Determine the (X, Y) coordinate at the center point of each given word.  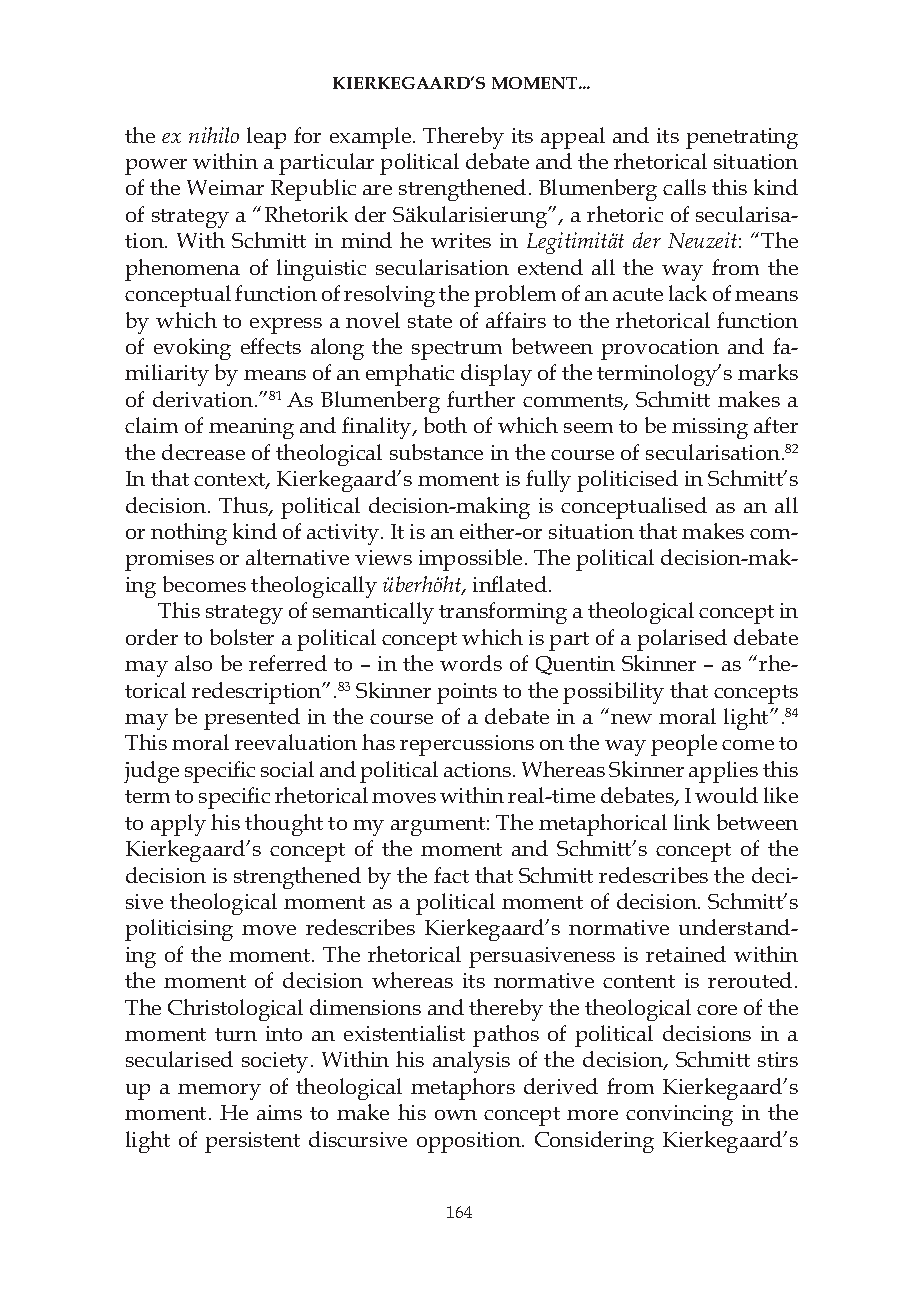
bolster (242, 637)
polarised (682, 640)
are (377, 190)
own (456, 1115)
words (471, 663)
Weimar (225, 187)
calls (684, 187)
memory (219, 1092)
